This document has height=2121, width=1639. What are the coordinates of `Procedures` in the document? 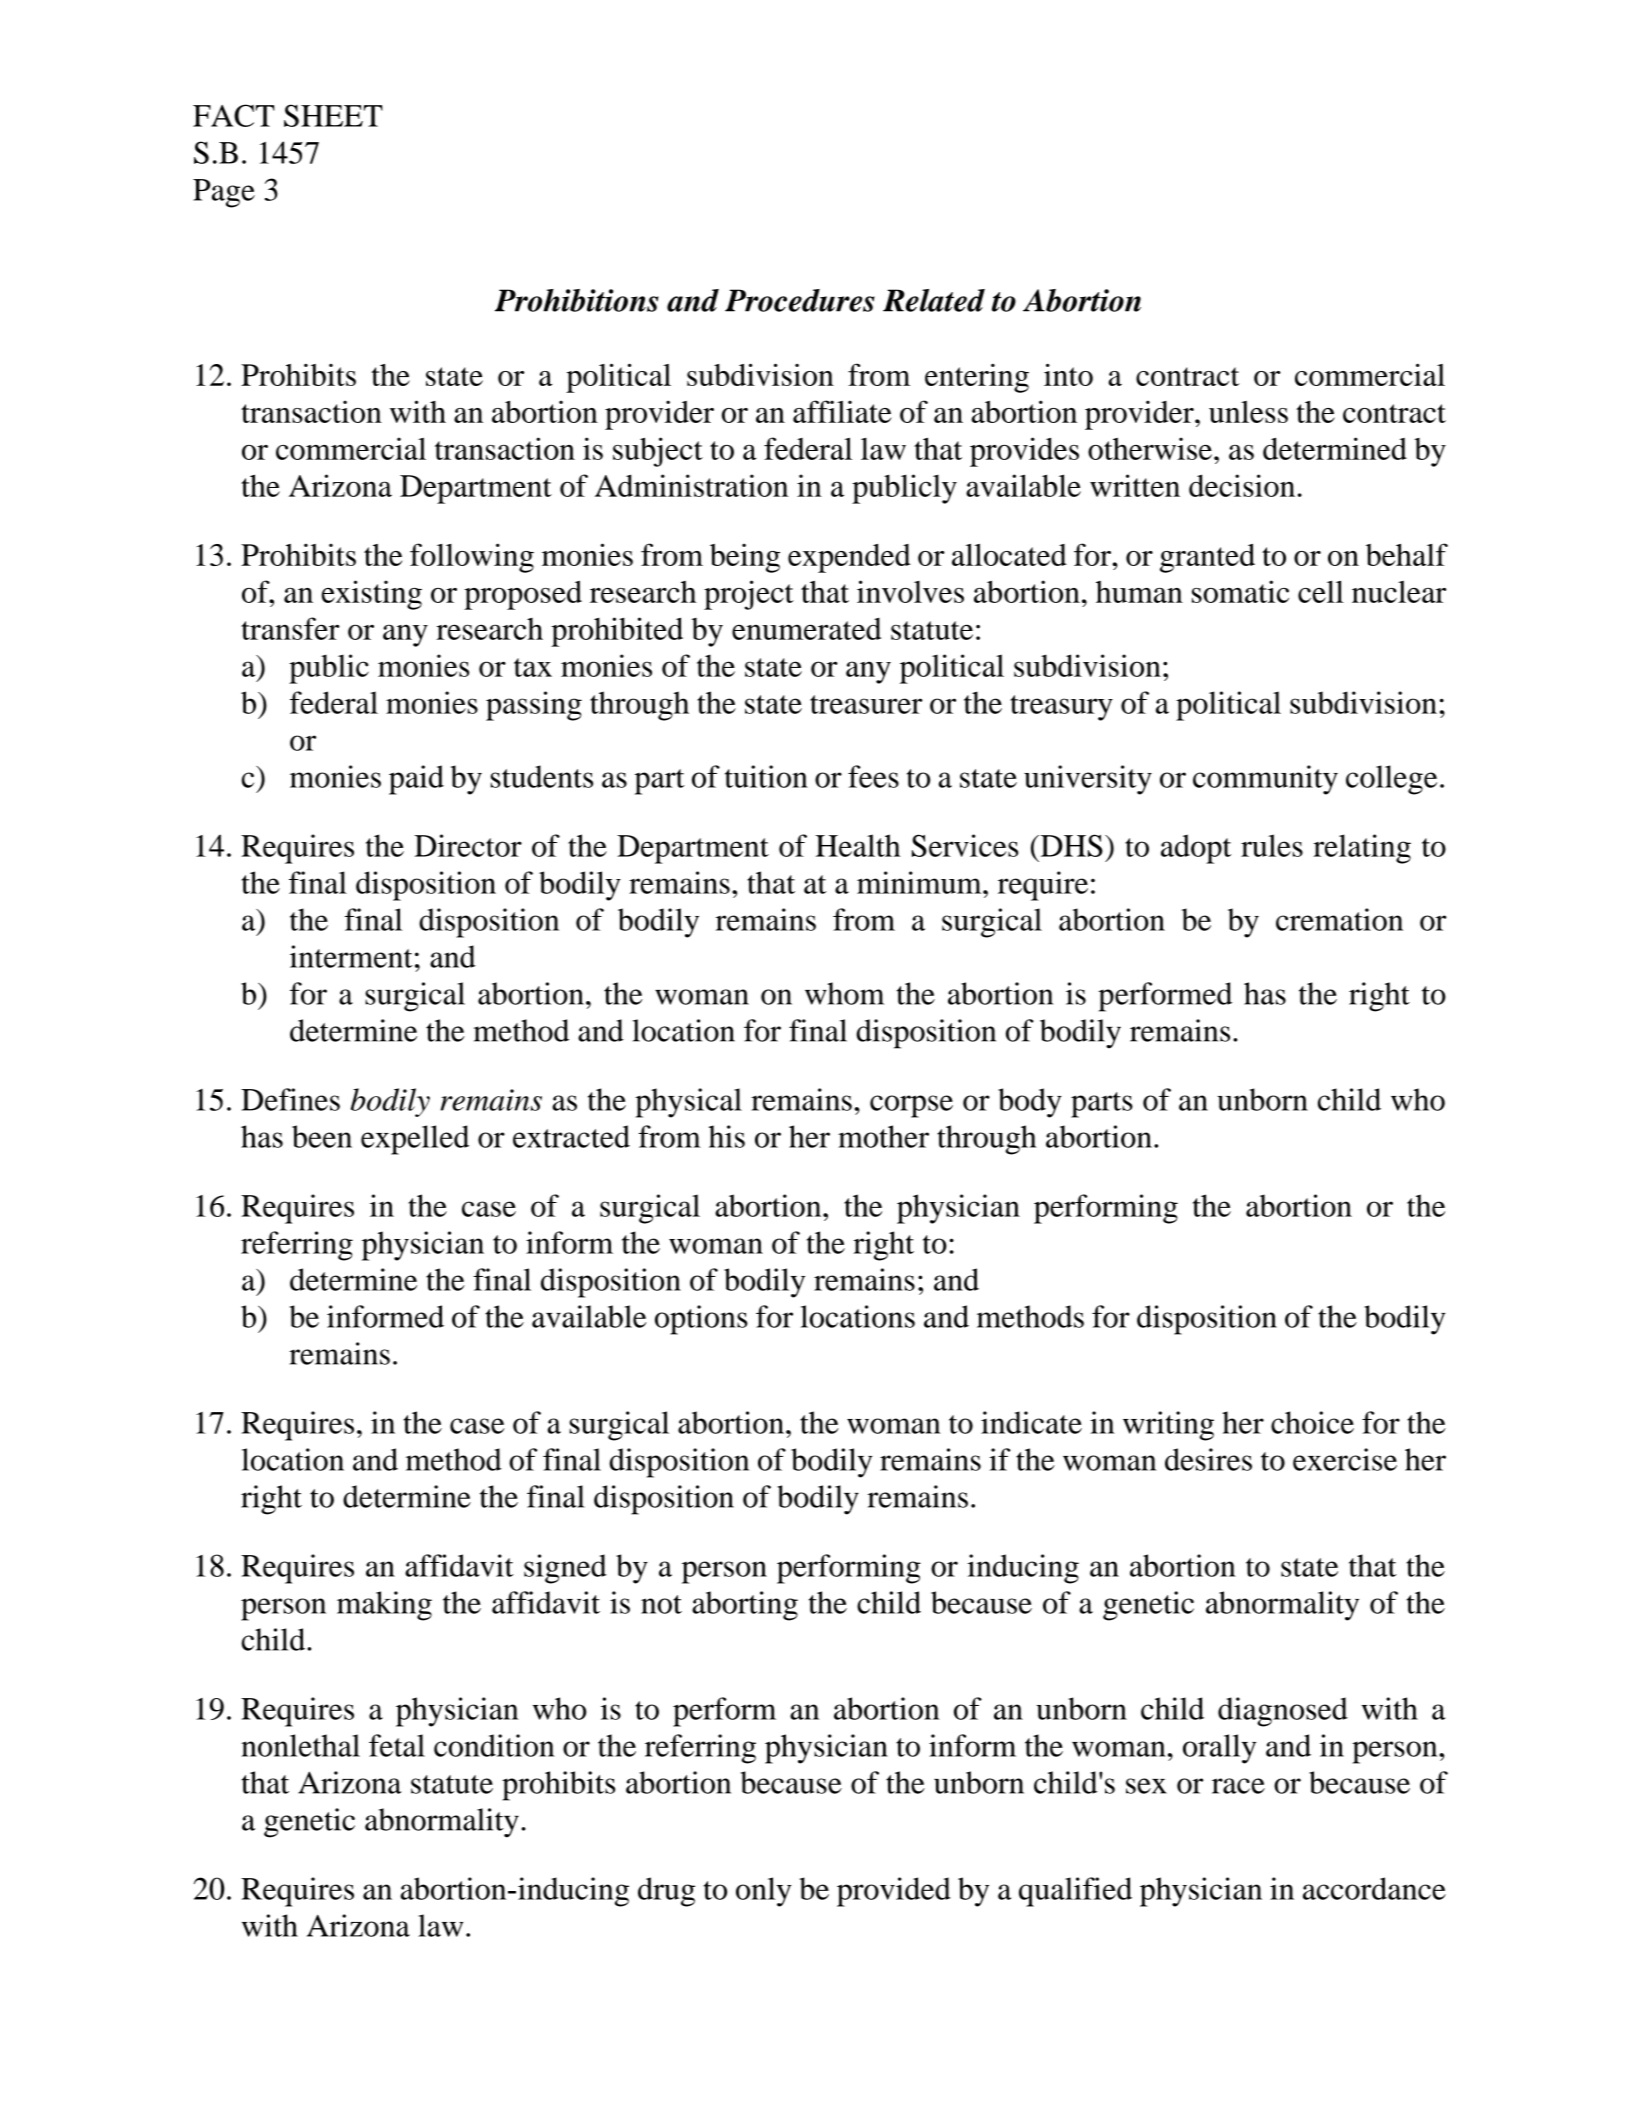 It's located at (800, 300).
